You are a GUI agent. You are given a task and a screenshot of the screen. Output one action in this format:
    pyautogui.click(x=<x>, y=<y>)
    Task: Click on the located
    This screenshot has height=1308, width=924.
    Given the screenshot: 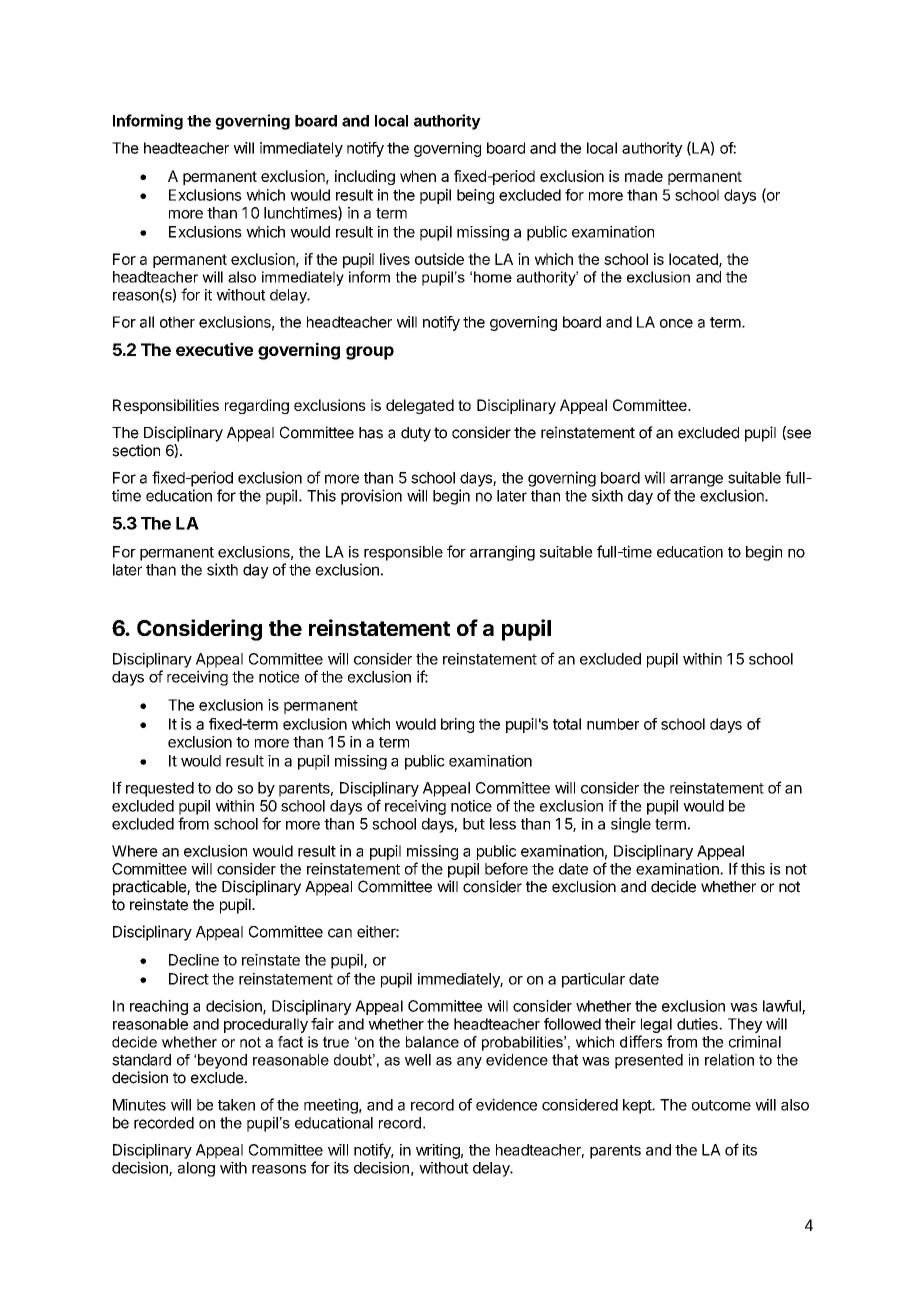 What is the action you would take?
    pyautogui.click(x=694, y=260)
